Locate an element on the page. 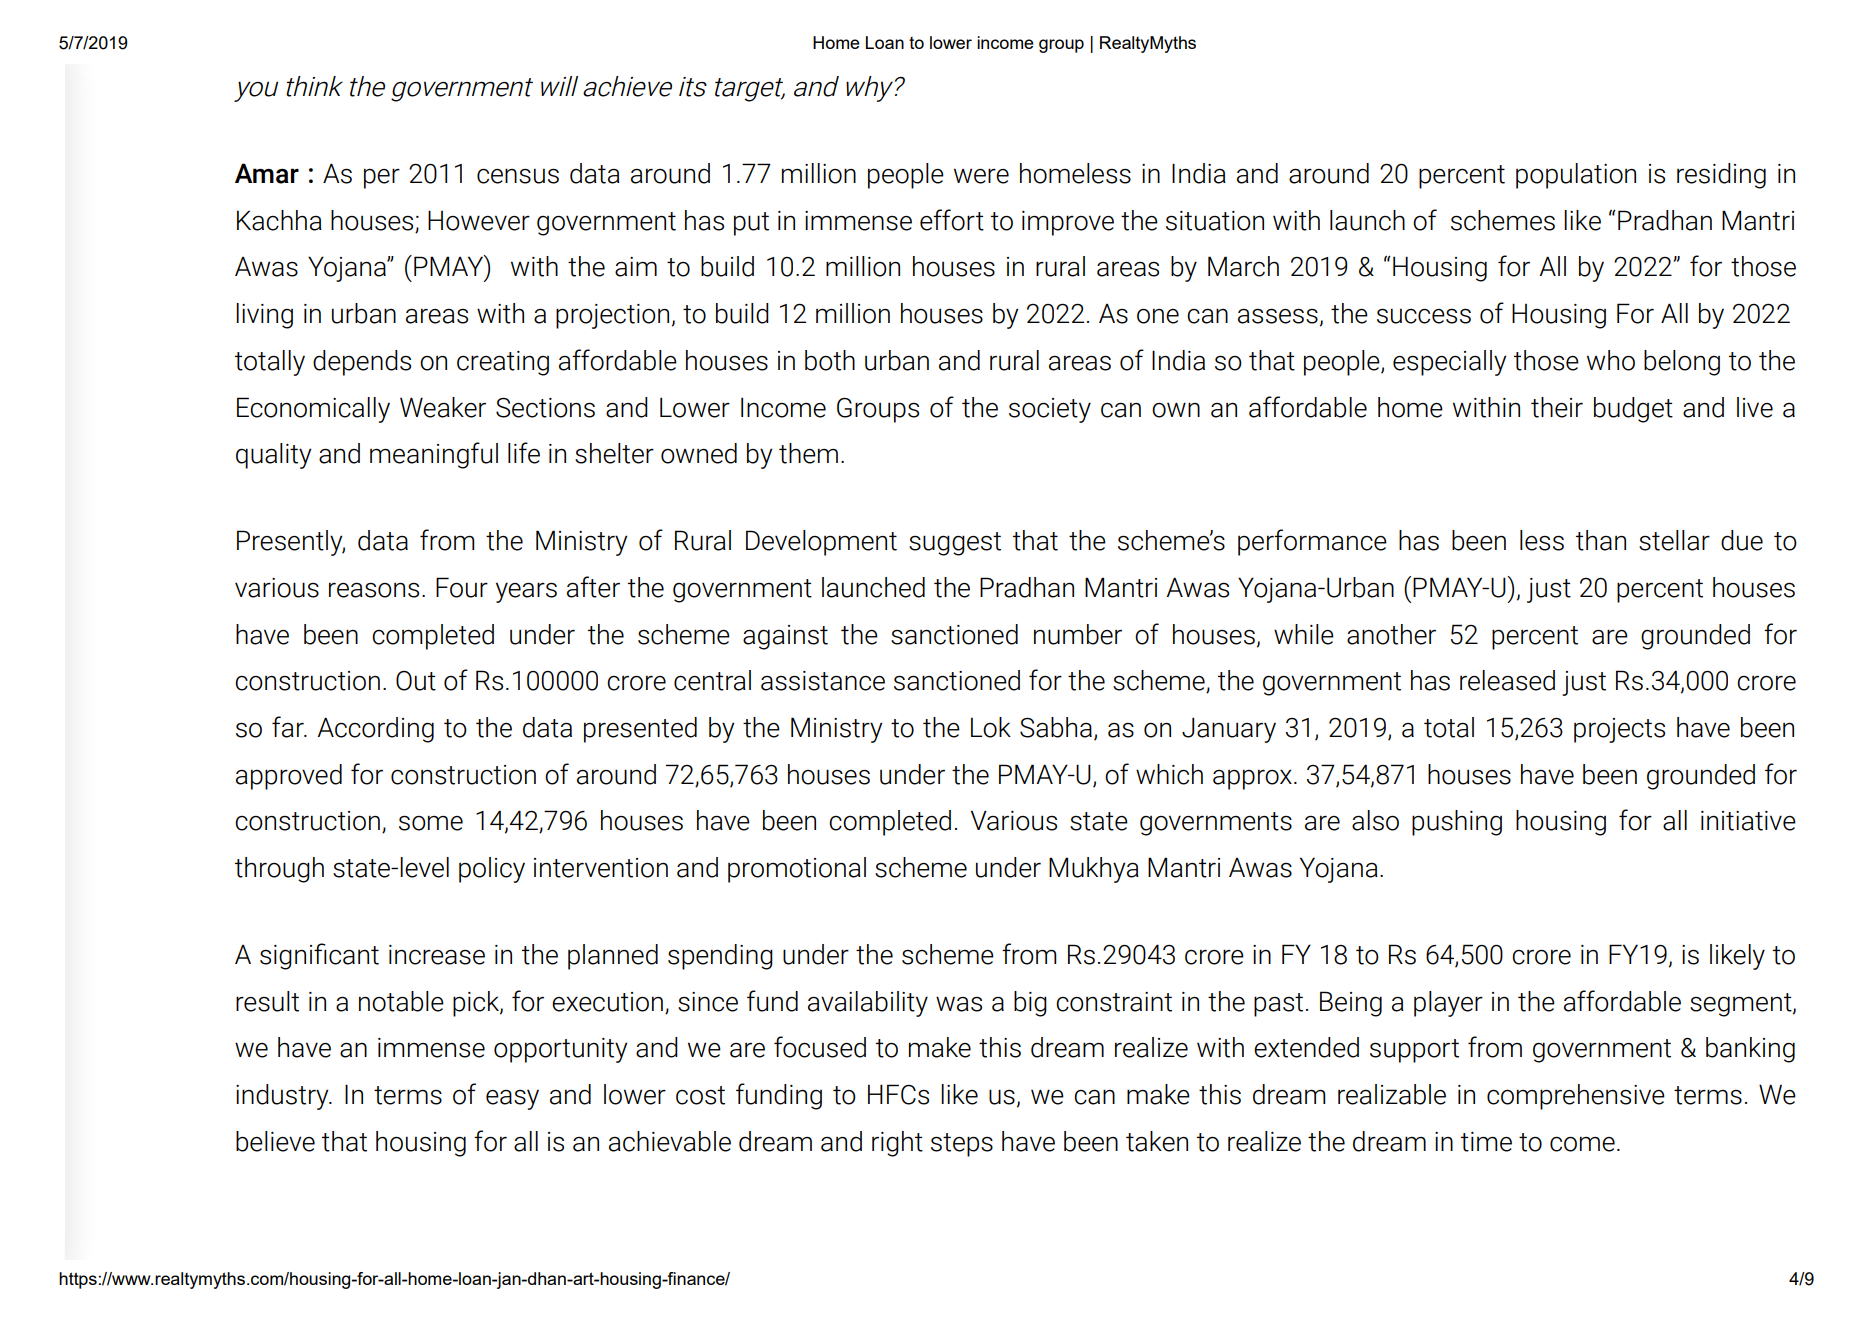  player is located at coordinates (1448, 1004).
